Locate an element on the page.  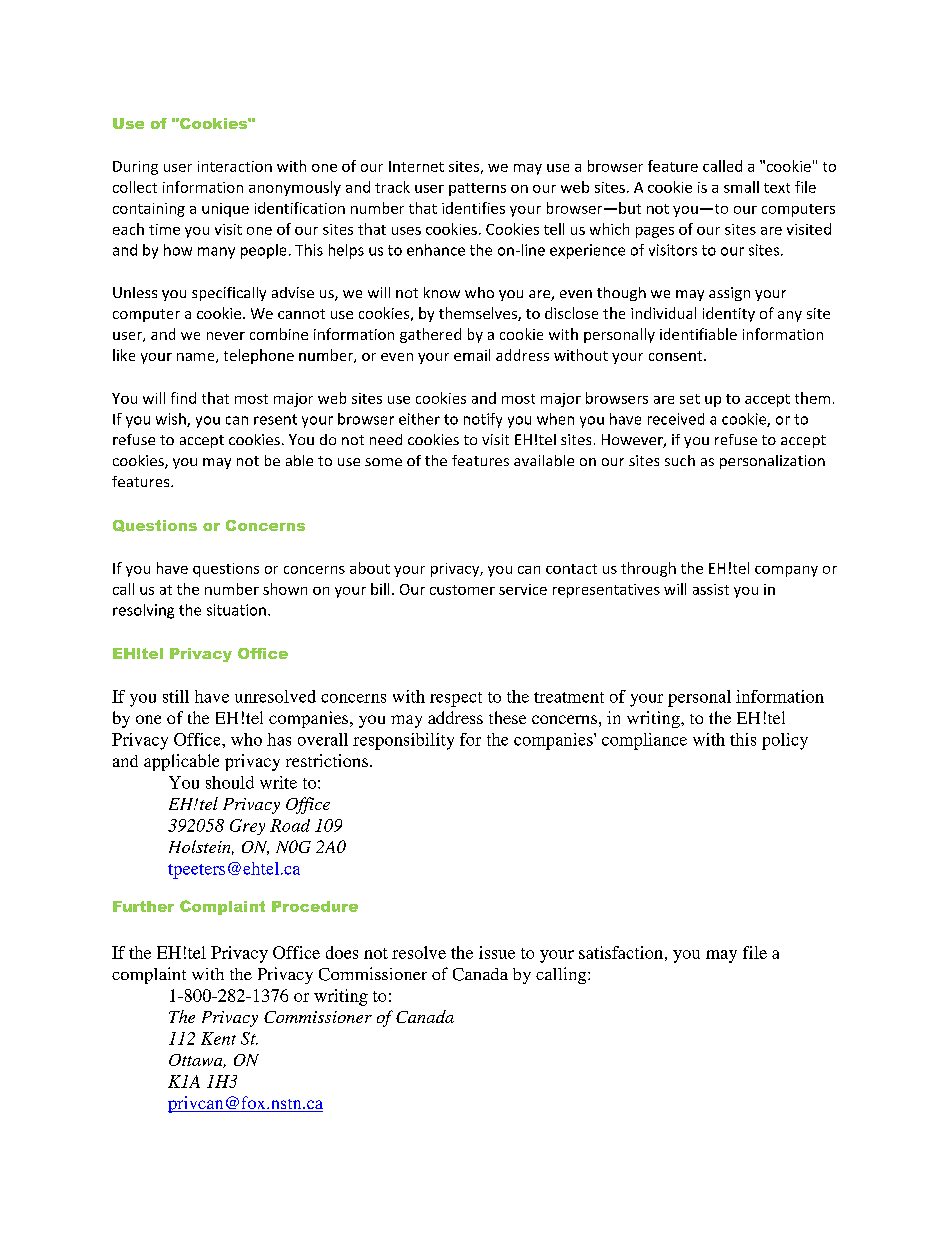
still is located at coordinates (176, 696).
